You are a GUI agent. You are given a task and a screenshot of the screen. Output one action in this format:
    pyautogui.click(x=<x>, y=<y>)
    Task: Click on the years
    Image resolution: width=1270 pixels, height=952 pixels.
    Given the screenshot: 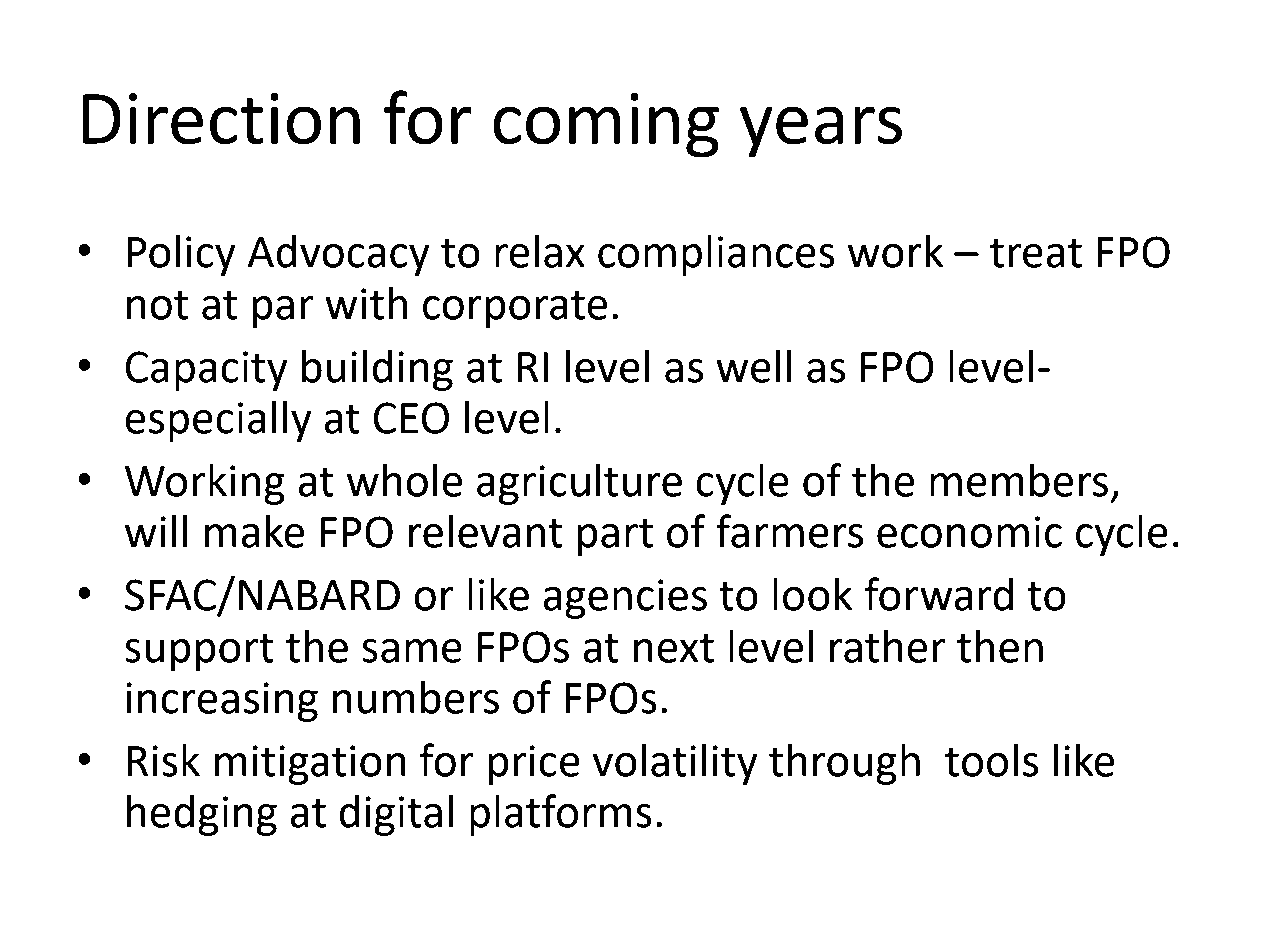 What is the action you would take?
    pyautogui.click(x=821, y=132)
